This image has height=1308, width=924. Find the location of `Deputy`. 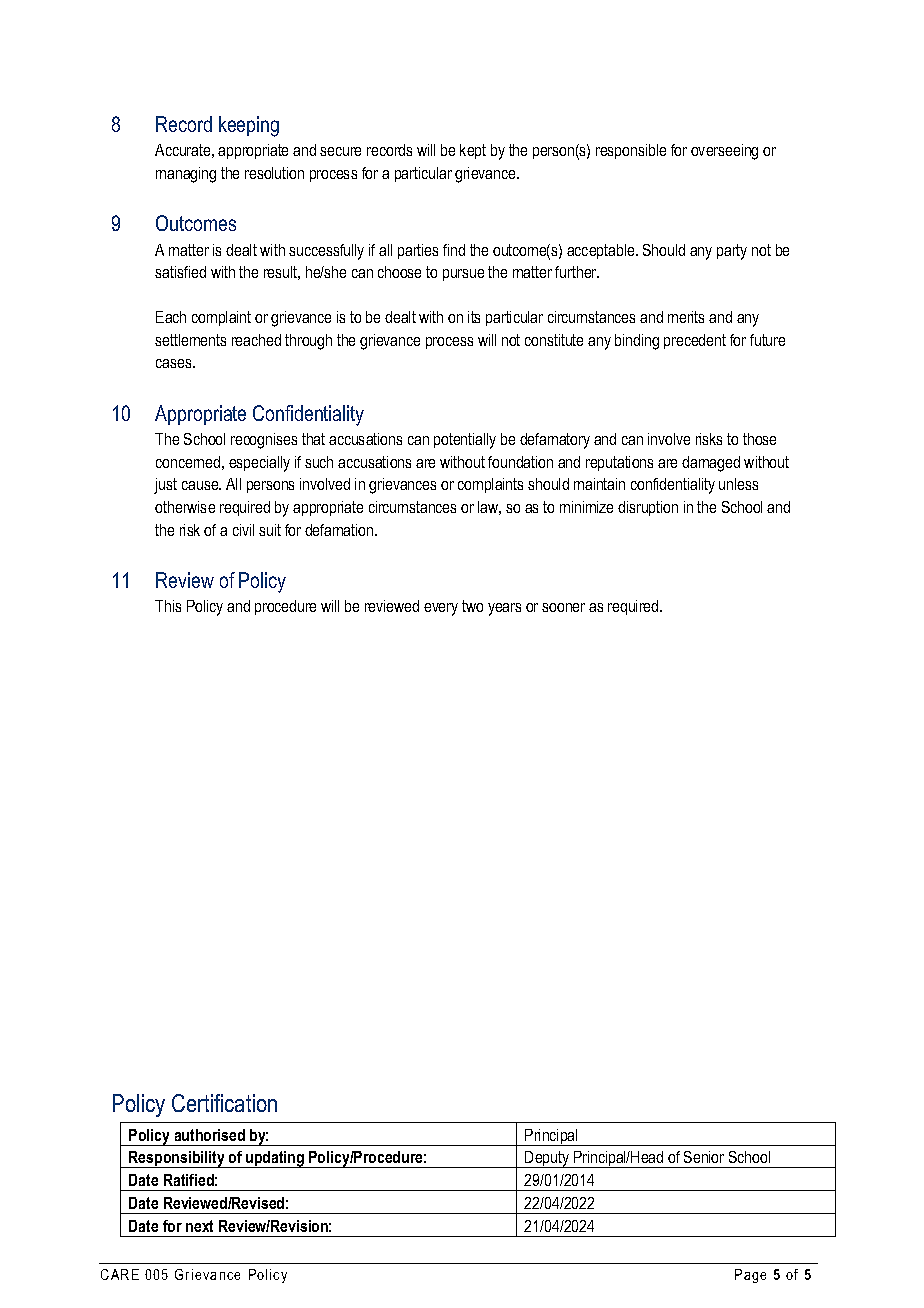

Deputy is located at coordinates (548, 1159).
